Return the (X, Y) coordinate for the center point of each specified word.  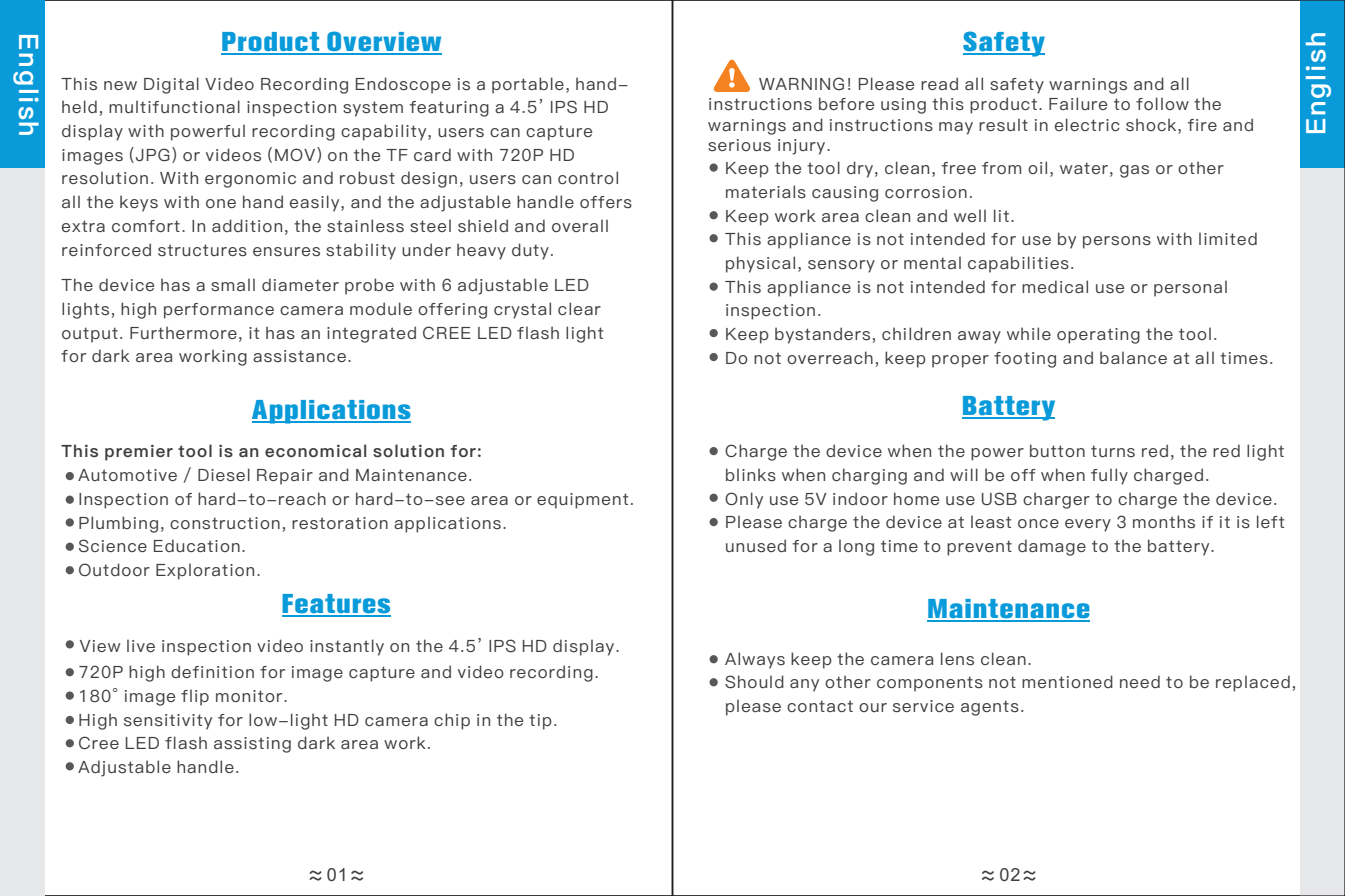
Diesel (224, 474)
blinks (751, 474)
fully (1109, 476)
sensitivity (168, 722)
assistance (299, 356)
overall (580, 226)
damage (1052, 547)
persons (1117, 242)
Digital (171, 85)
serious (739, 145)
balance (1133, 357)
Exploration (205, 572)
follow (1162, 103)
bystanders (822, 335)
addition (247, 225)
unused (756, 545)
